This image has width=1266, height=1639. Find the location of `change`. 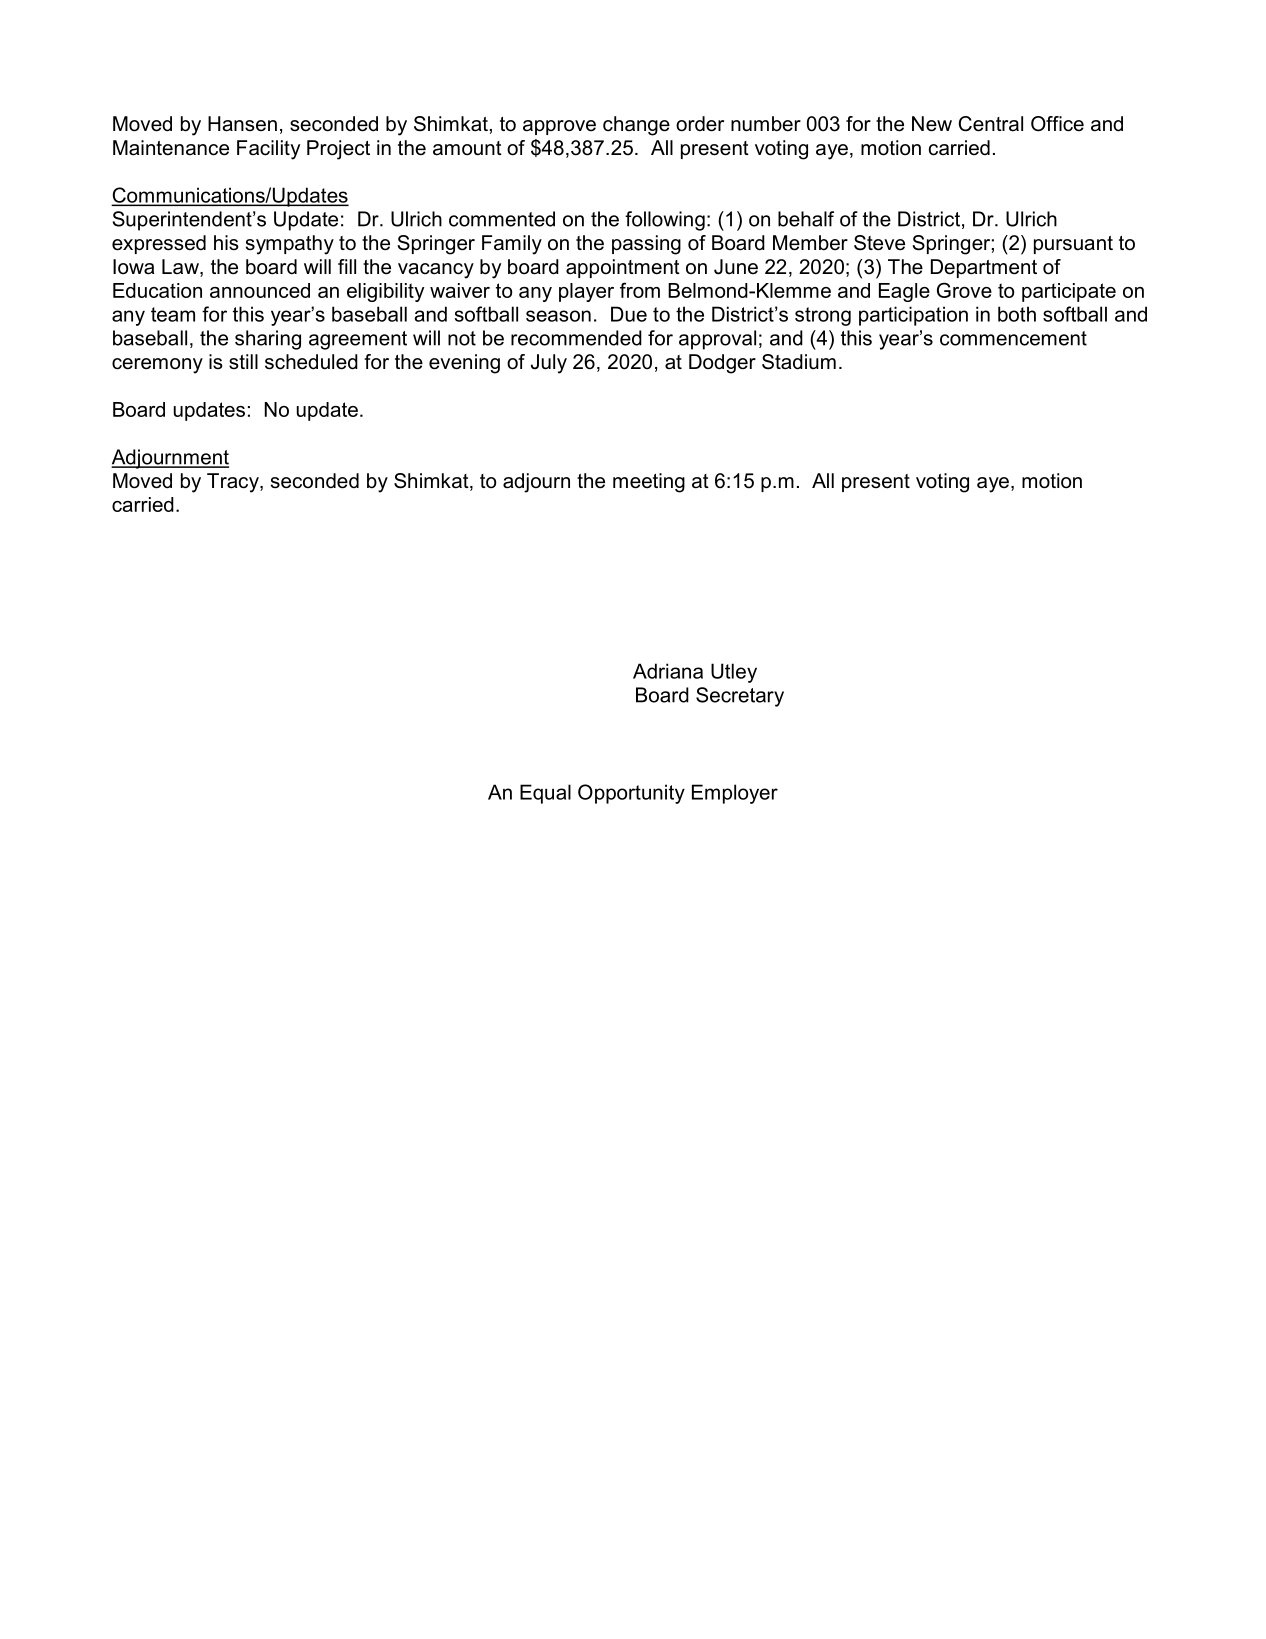

change is located at coordinates (636, 126).
